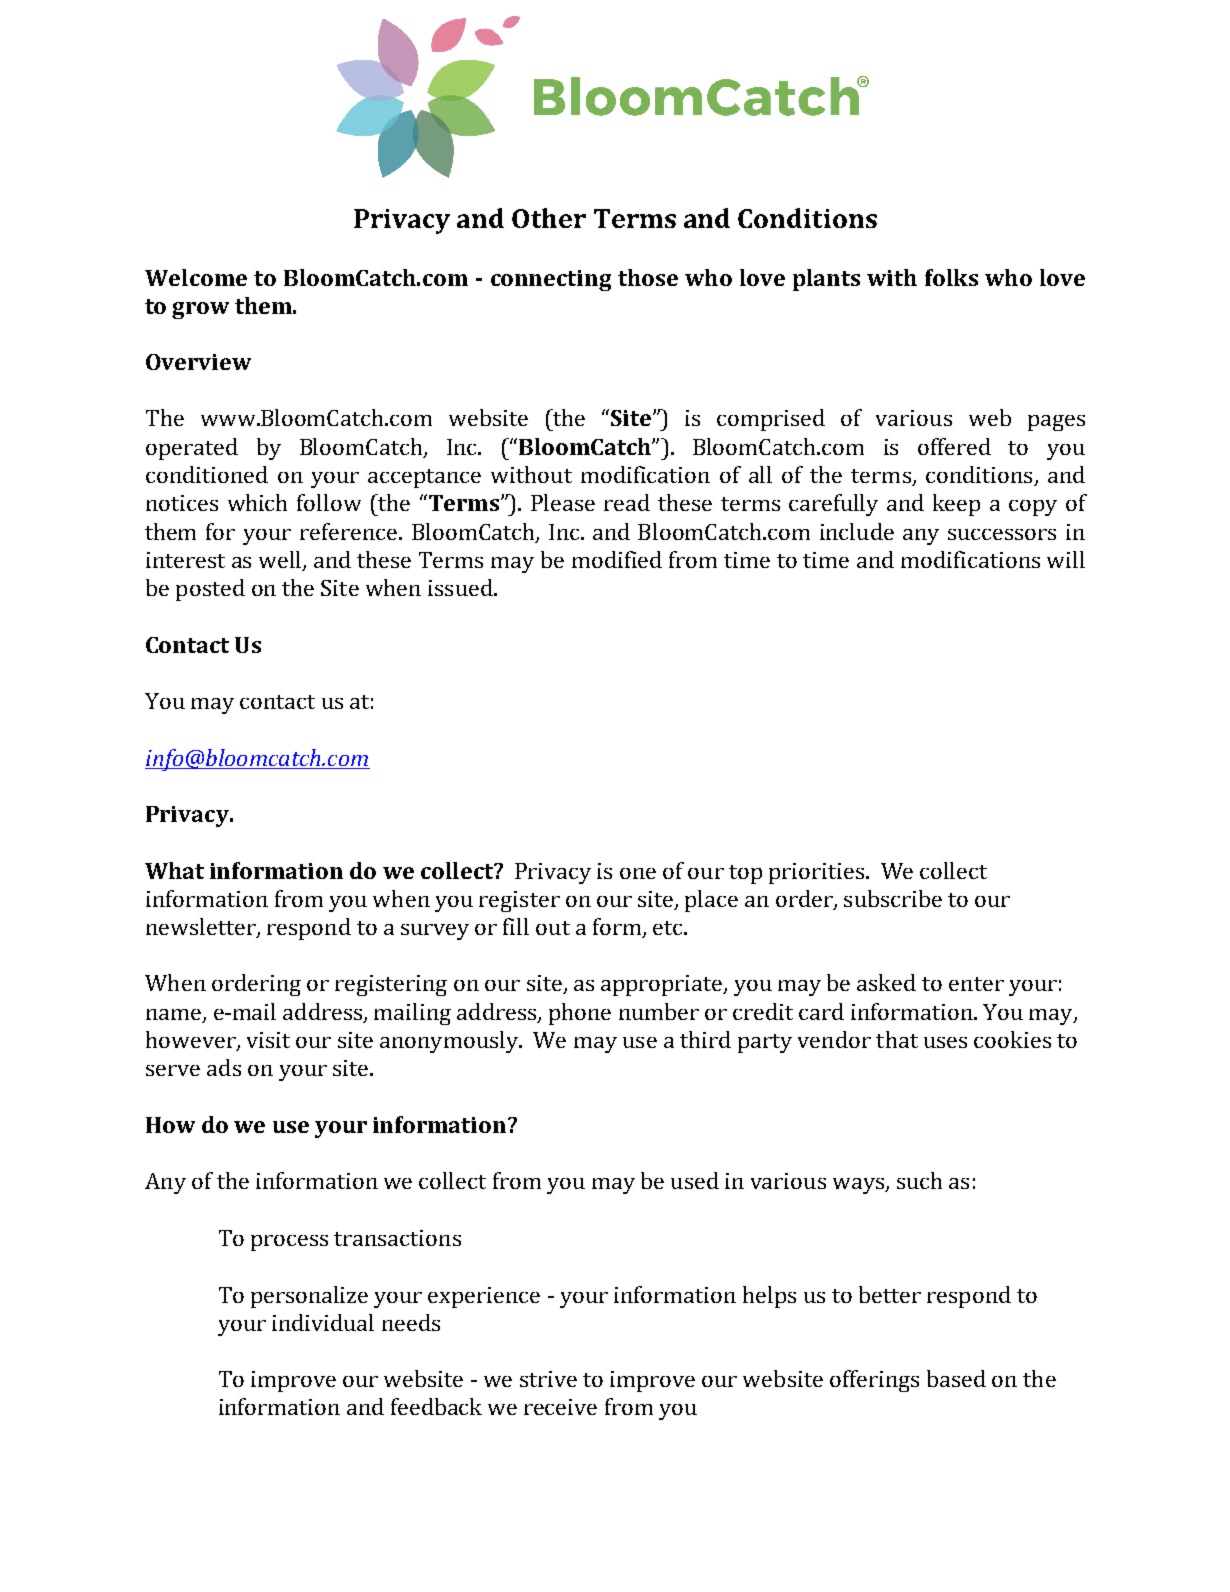 This screenshot has width=1230, height=1592. I want to click on Welcome, so click(196, 277).
